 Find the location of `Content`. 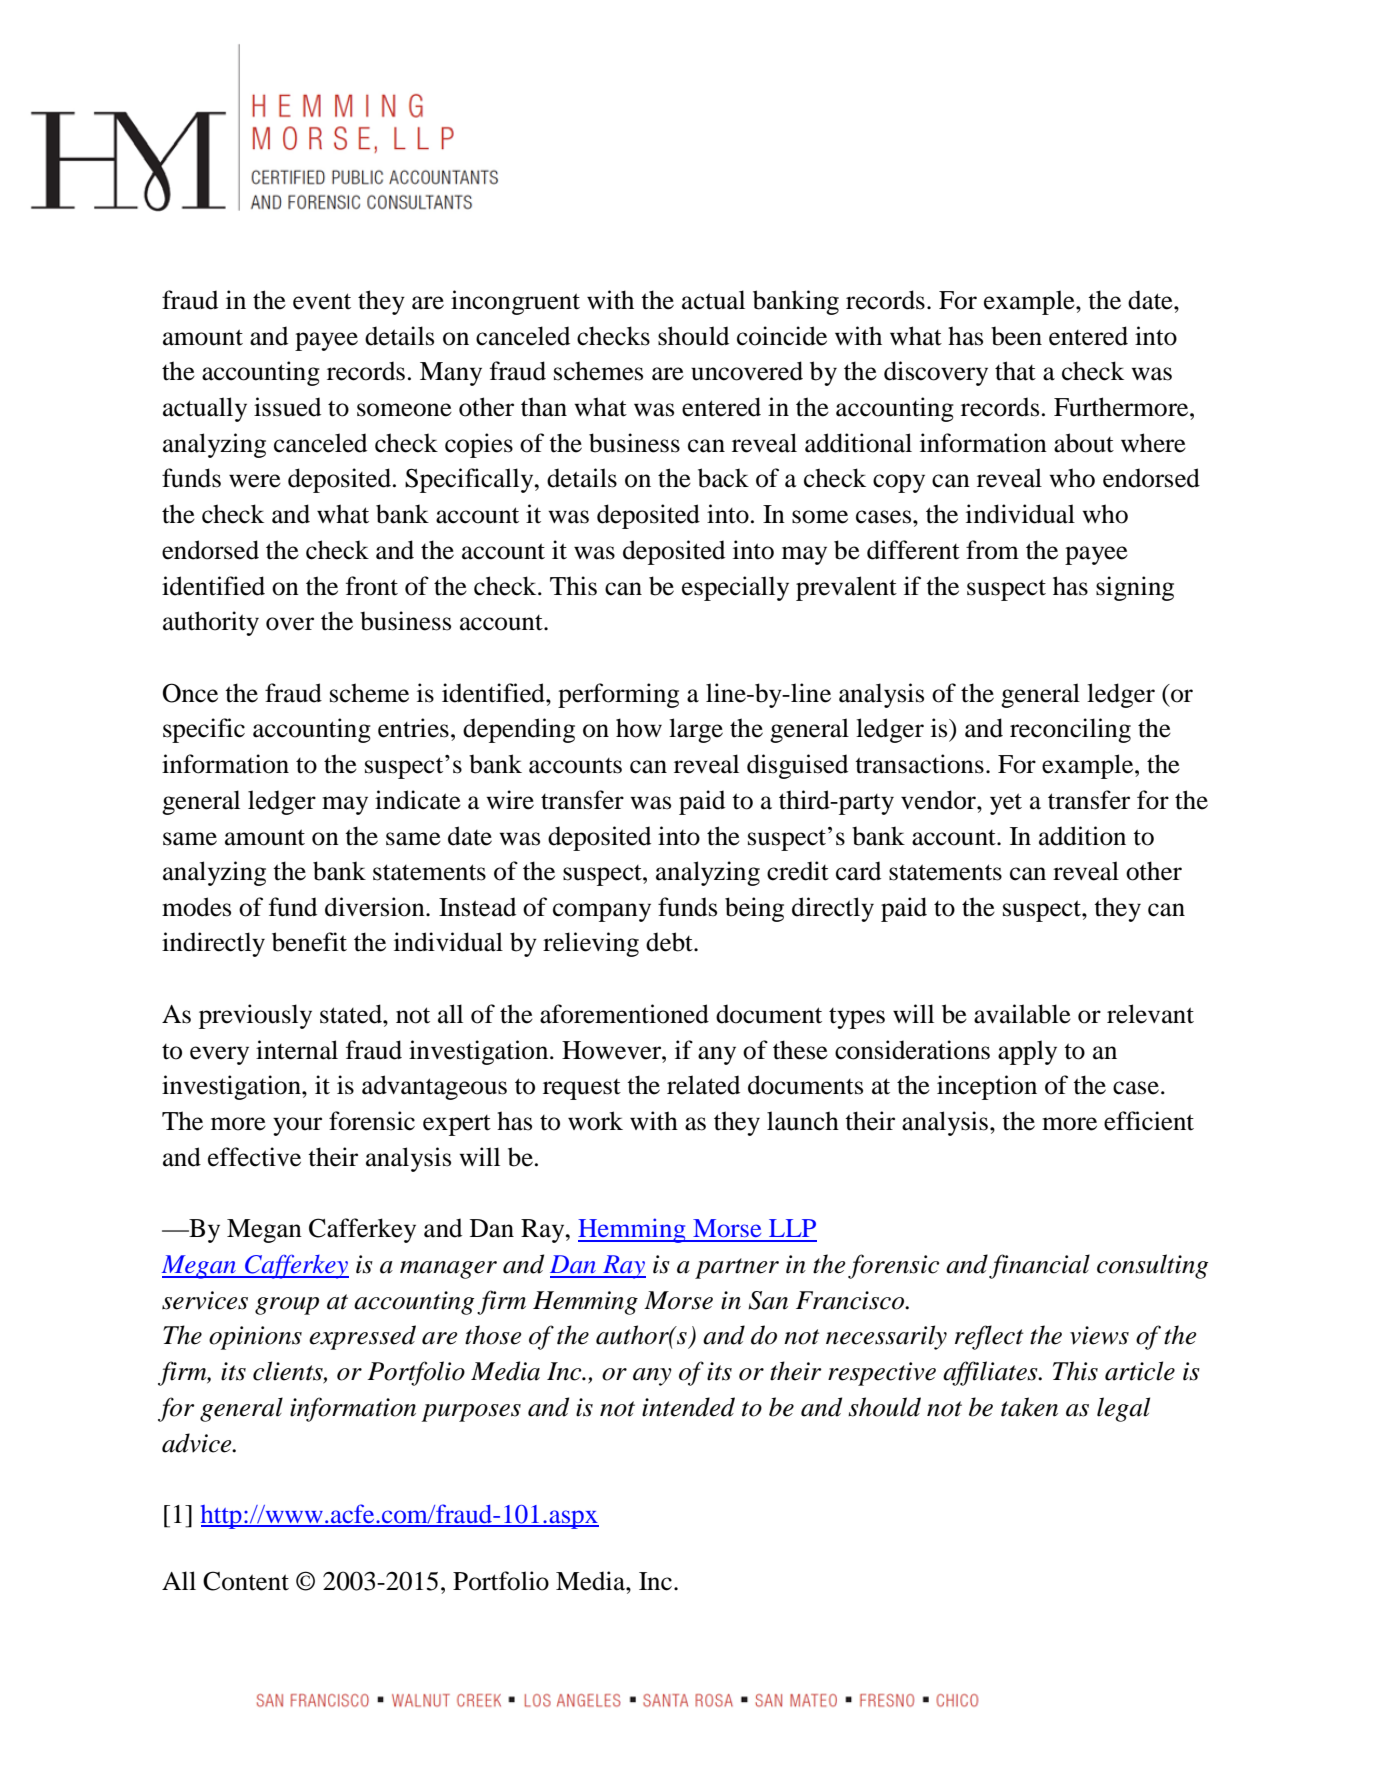

Content is located at coordinates (246, 1581).
